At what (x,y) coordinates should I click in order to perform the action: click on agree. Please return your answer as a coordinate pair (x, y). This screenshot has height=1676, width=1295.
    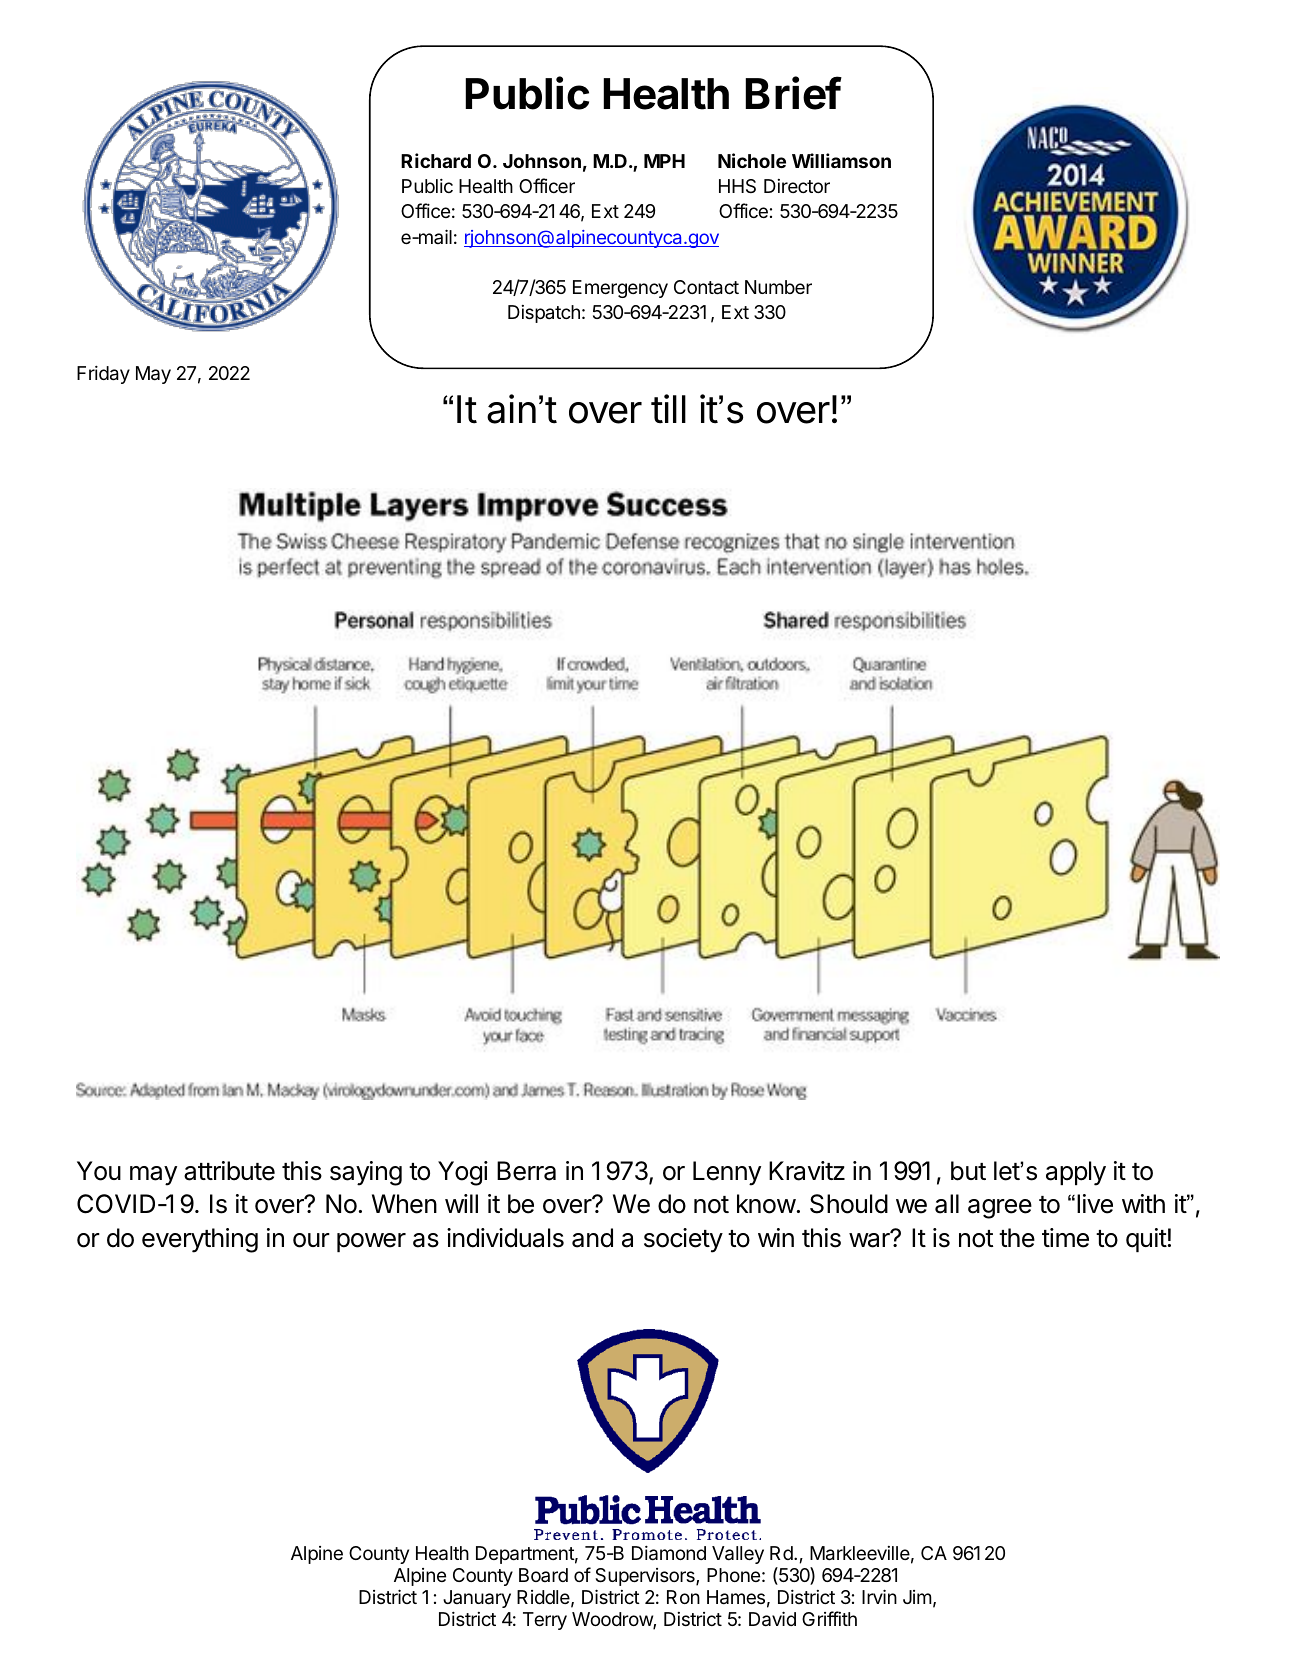
    Looking at the image, I should click on (1000, 1209).
